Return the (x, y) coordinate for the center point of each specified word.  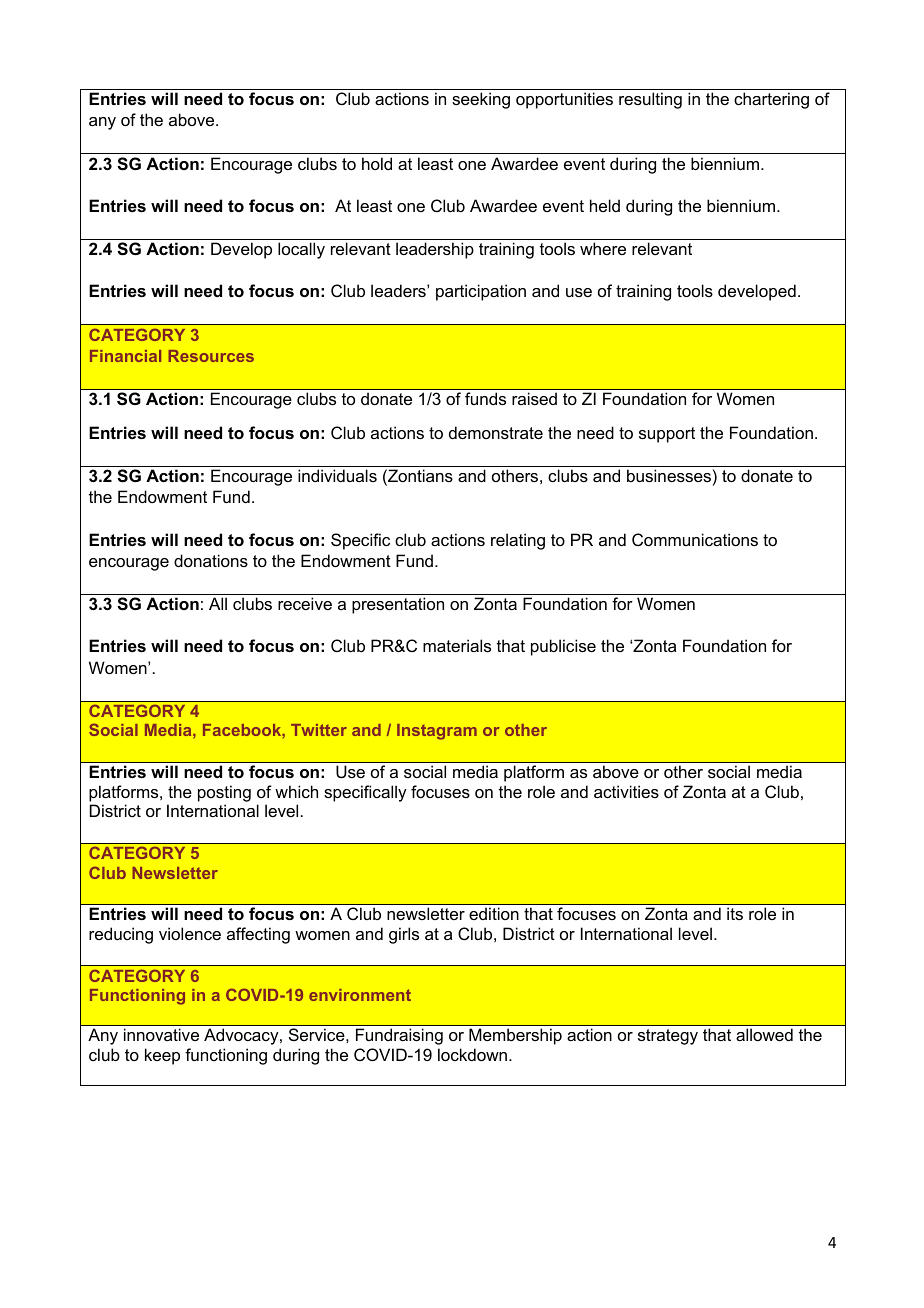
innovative (161, 1034)
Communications (695, 539)
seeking (481, 100)
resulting (650, 100)
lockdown (474, 1054)
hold (377, 163)
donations (211, 560)
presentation (398, 605)
